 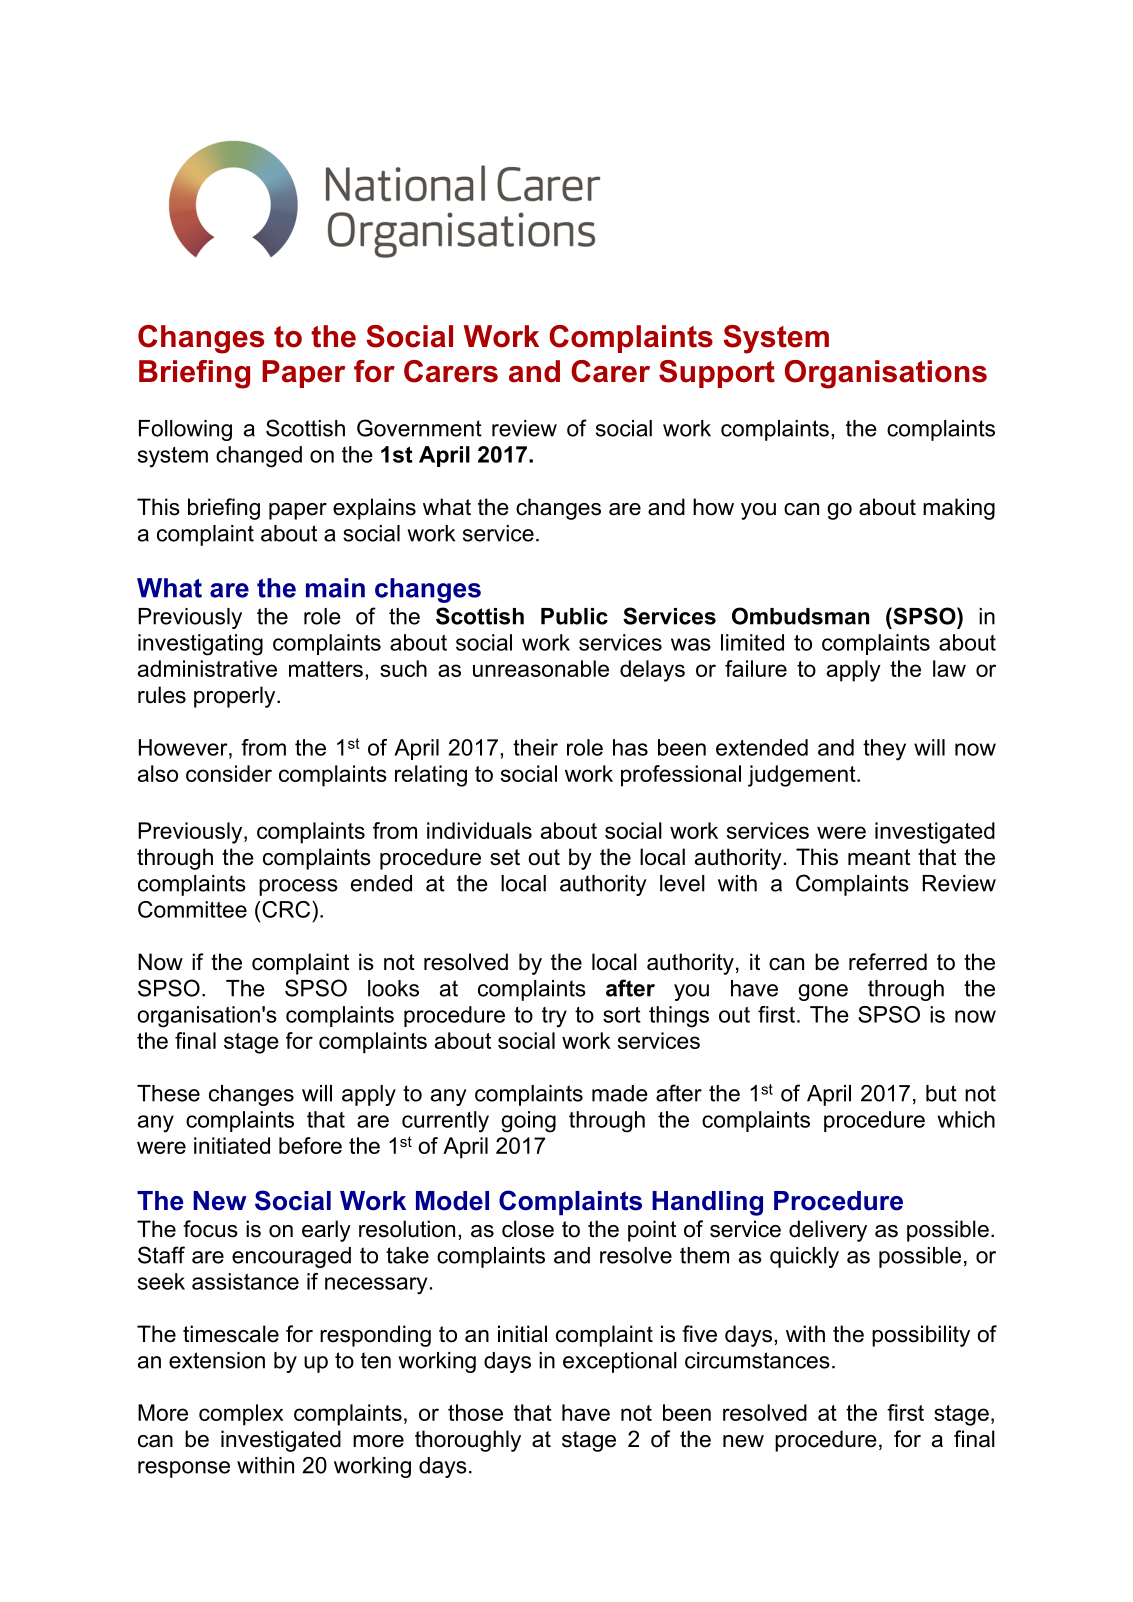 What do you see at coordinates (241, 1415) in the document?
I see `complex` at bounding box center [241, 1415].
